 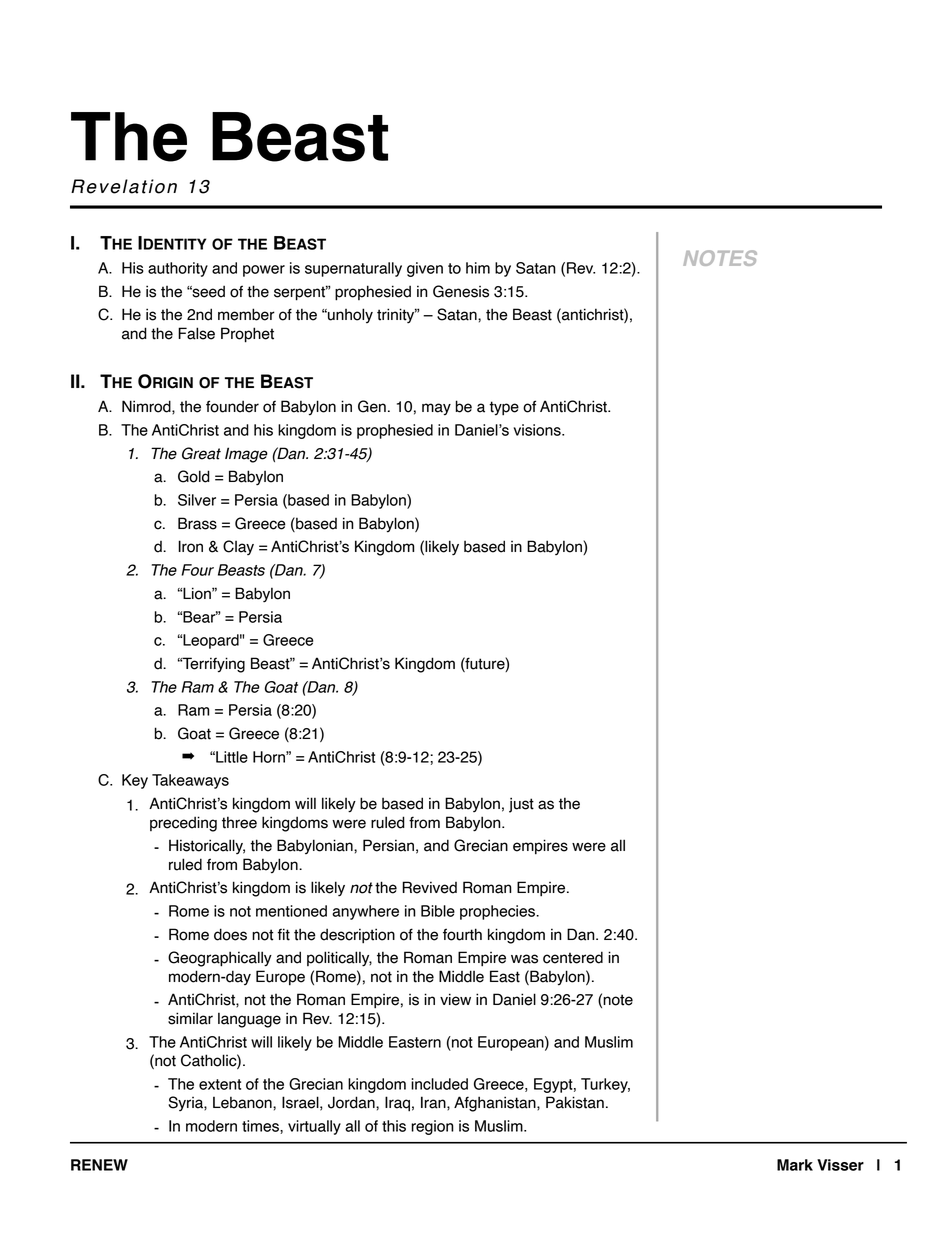 What do you see at coordinates (432, 1127) in the image?
I see `region` at bounding box center [432, 1127].
